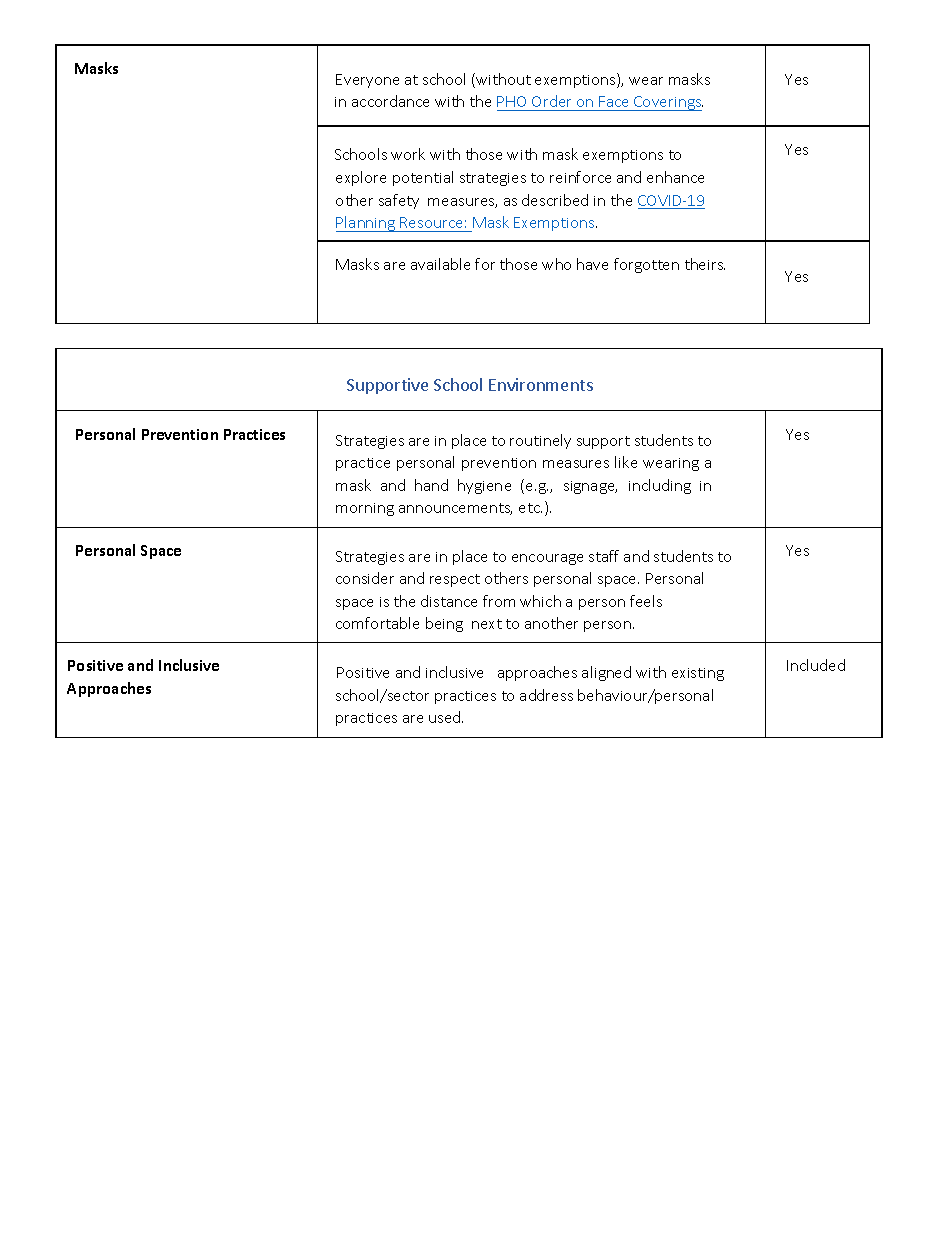 This screenshot has height=1233, width=952. I want to click on Environments, so click(541, 384).
